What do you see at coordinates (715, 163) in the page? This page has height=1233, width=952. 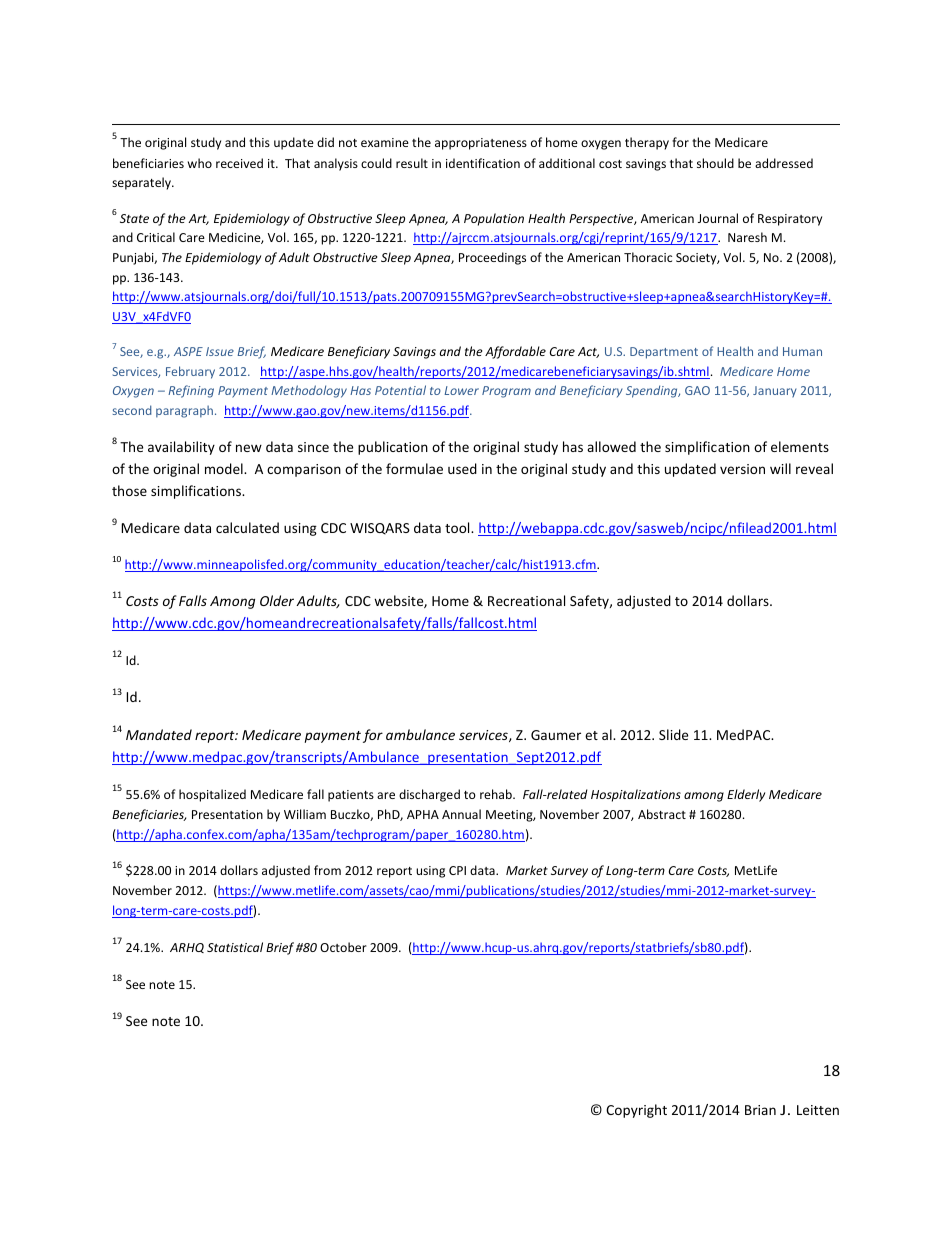 I see `should` at bounding box center [715, 163].
